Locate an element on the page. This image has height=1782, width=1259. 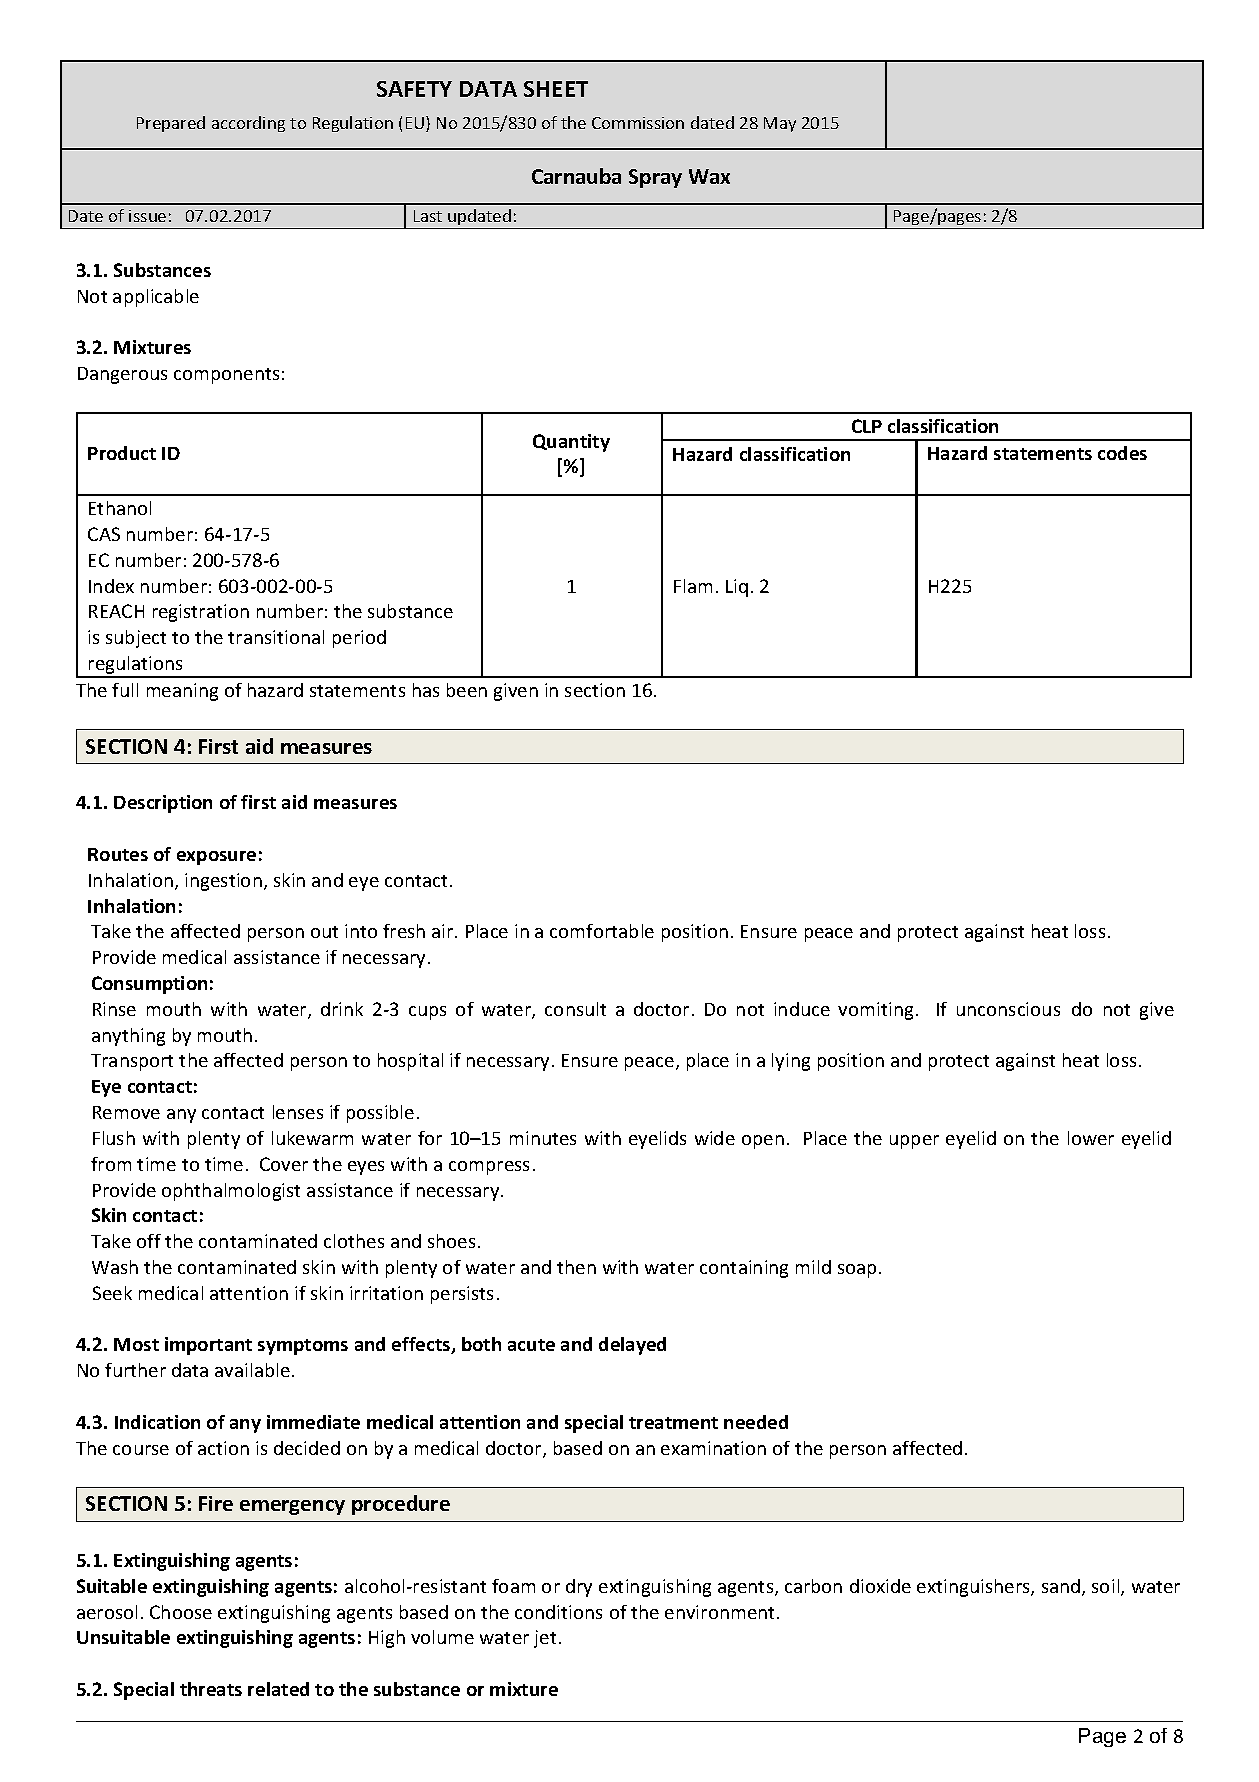
comfortable is located at coordinates (602, 931).
